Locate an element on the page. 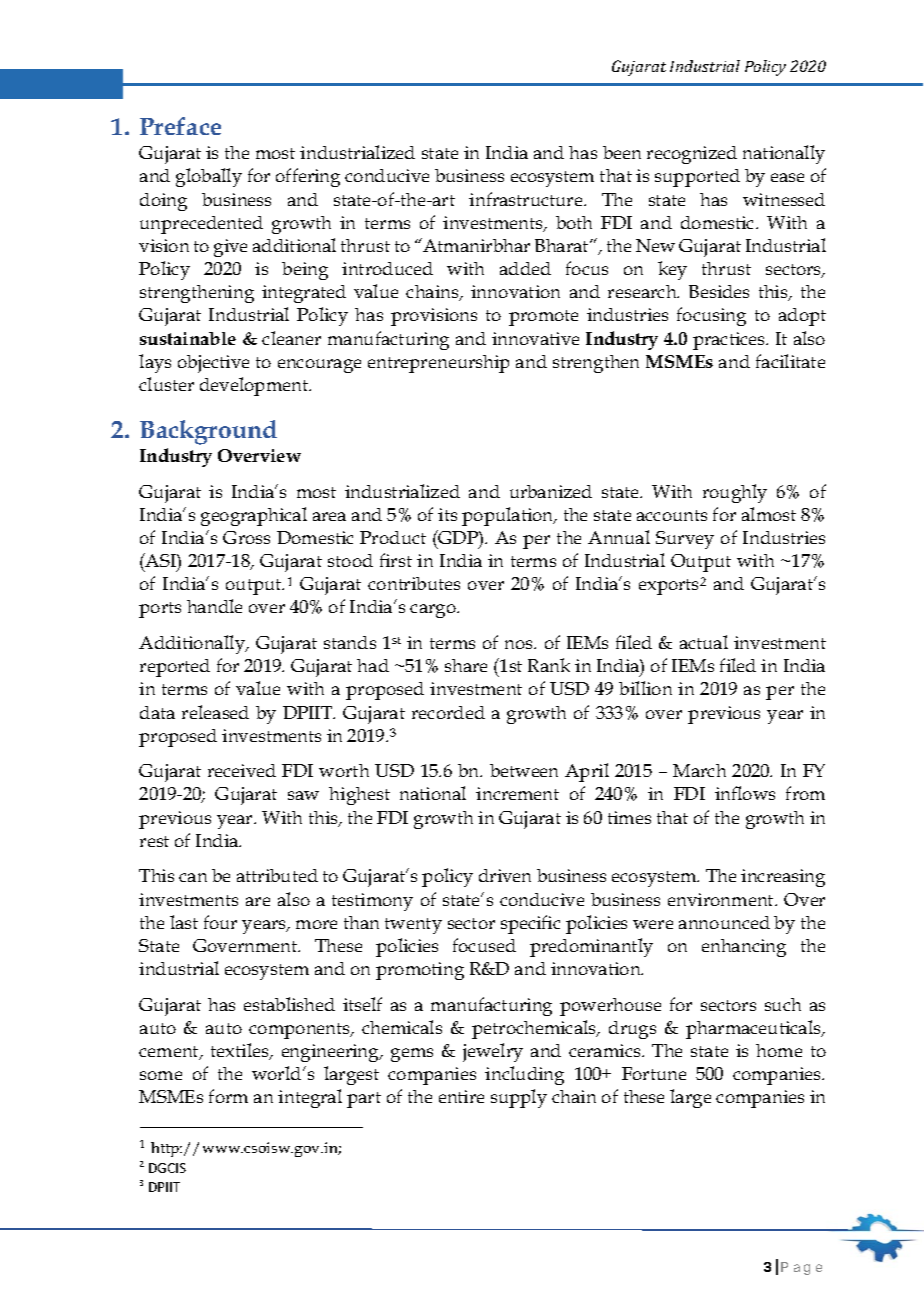 Image resolution: width=924 pixels, height=1308 pixels. objective is located at coordinates (213, 364).
